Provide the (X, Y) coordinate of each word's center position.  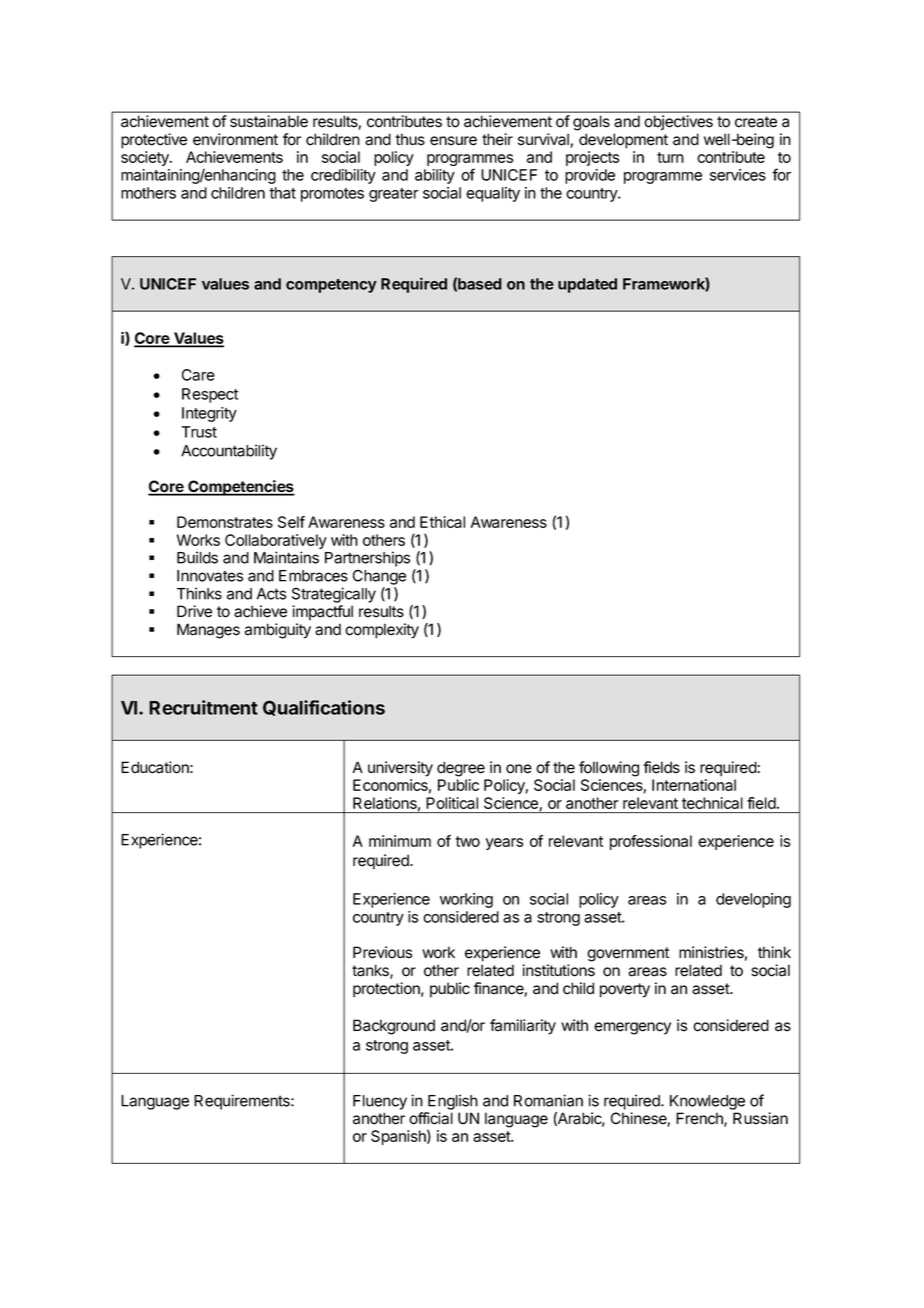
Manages (208, 631)
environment (235, 139)
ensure (453, 141)
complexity (382, 631)
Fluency (380, 1102)
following (609, 769)
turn (670, 157)
